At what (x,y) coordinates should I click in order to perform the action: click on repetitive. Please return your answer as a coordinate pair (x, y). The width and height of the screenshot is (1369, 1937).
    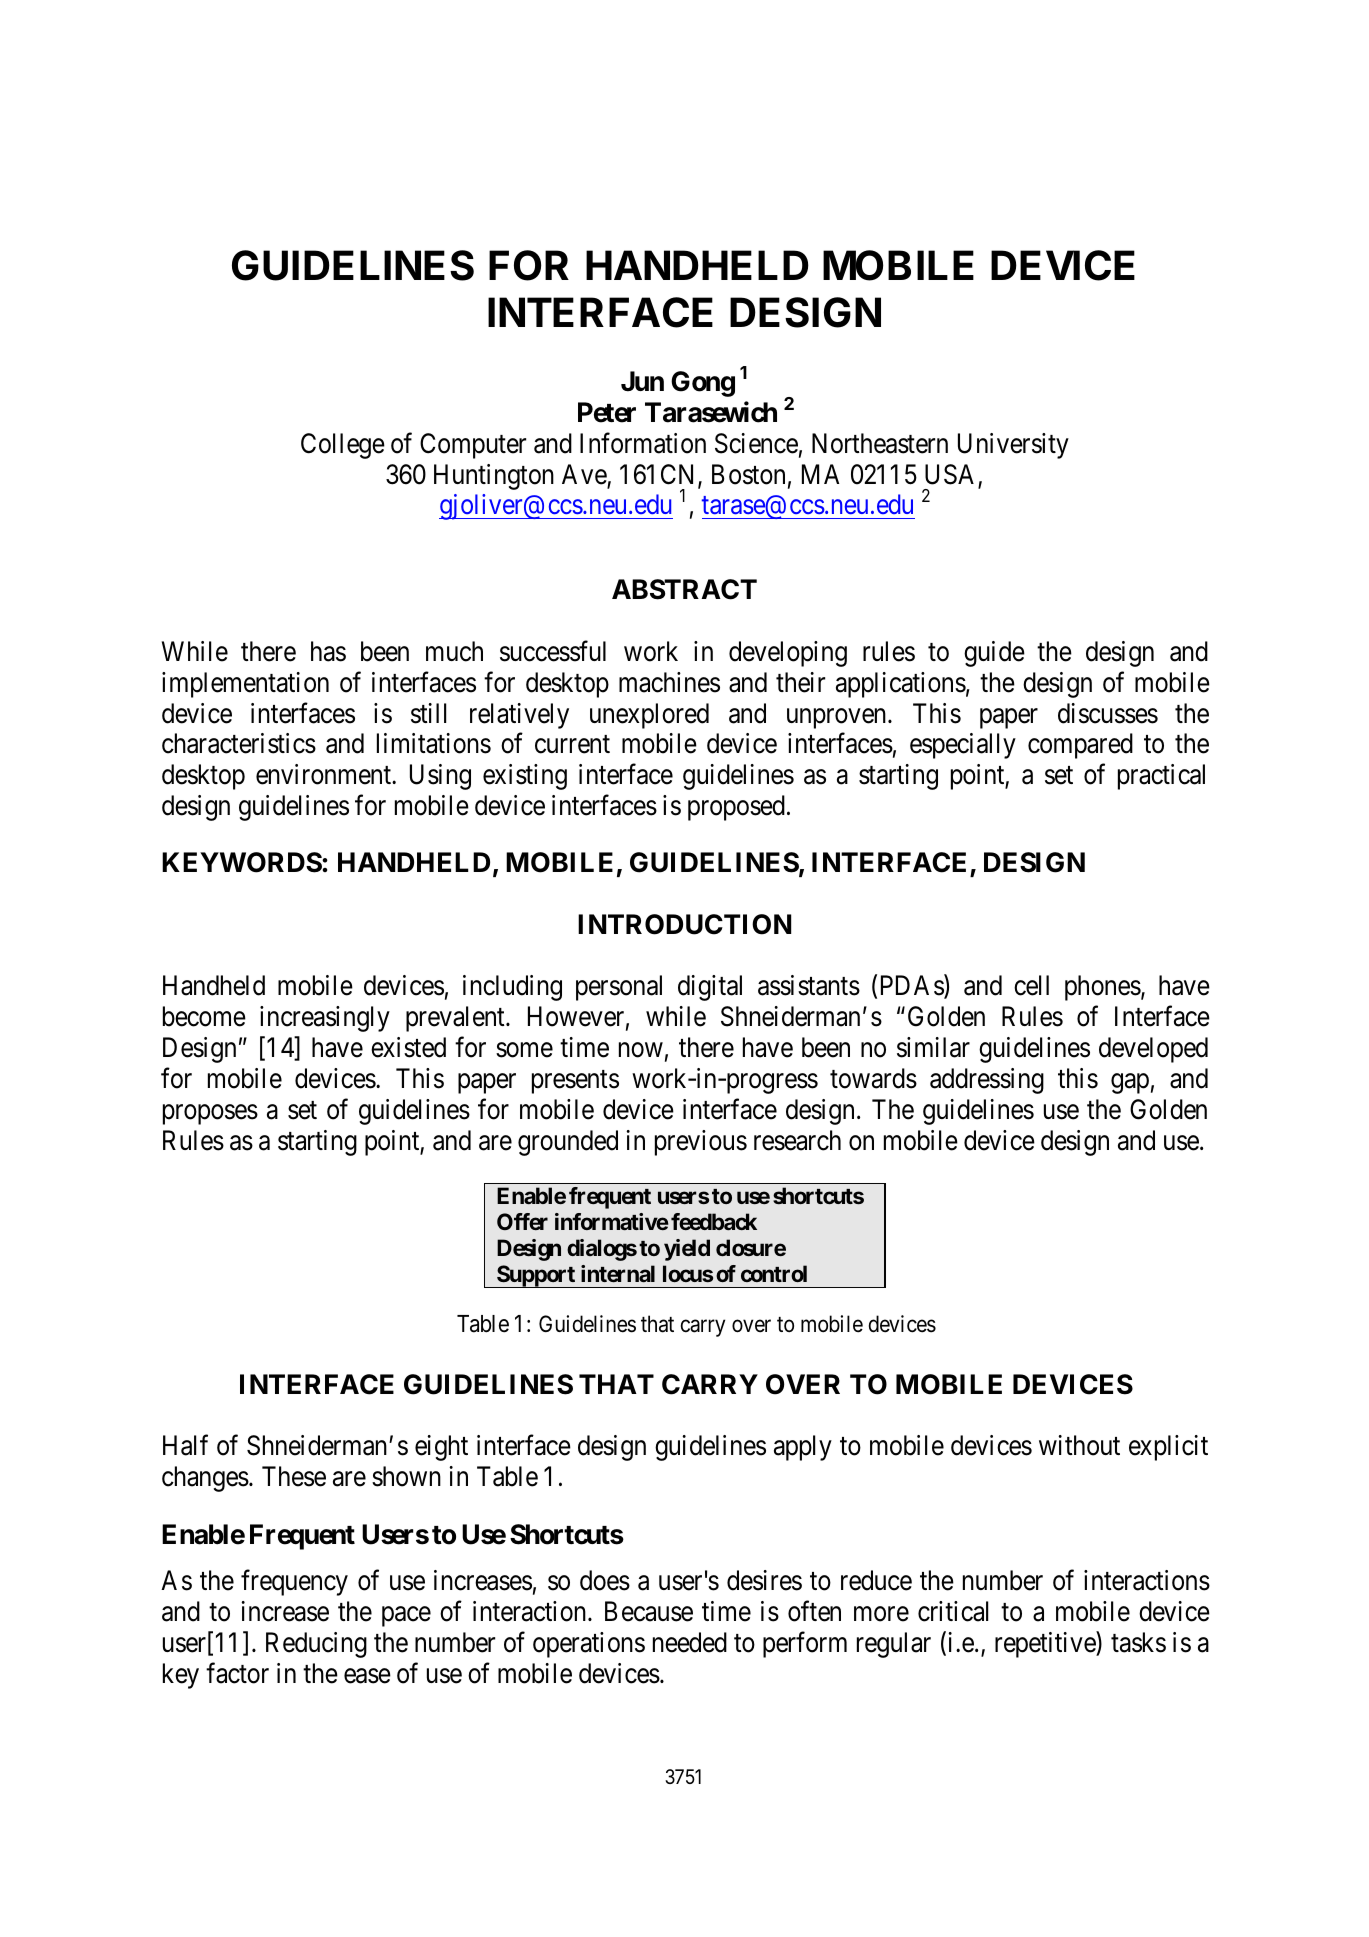
    Looking at the image, I should click on (1046, 1645).
